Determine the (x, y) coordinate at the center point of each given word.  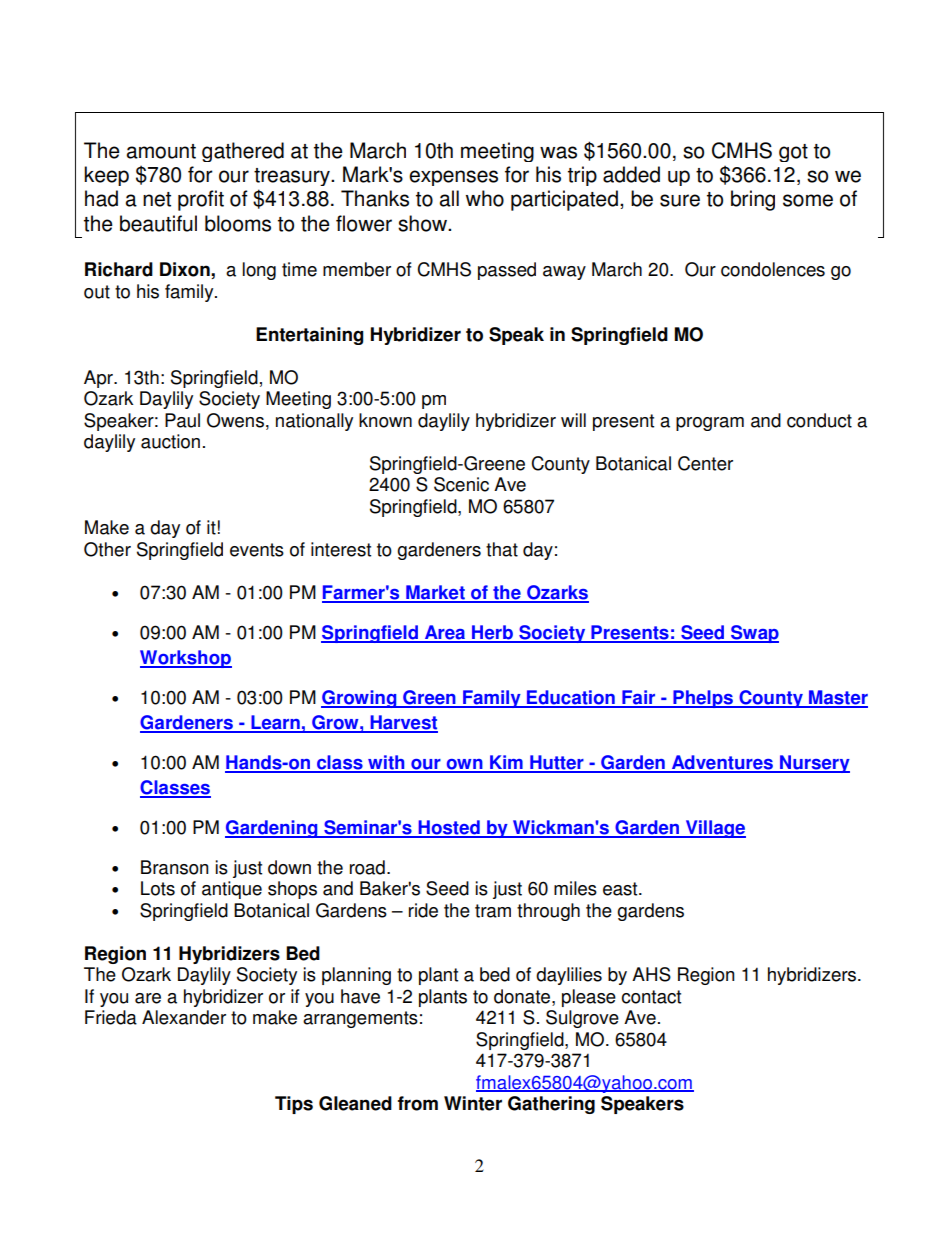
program (710, 424)
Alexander (184, 1017)
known (385, 420)
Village (714, 829)
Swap (754, 634)
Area (445, 633)
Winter (473, 1103)
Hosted (449, 828)
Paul (182, 420)
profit (201, 200)
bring (753, 200)
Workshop (186, 659)
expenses (453, 178)
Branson (175, 867)
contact (651, 997)
